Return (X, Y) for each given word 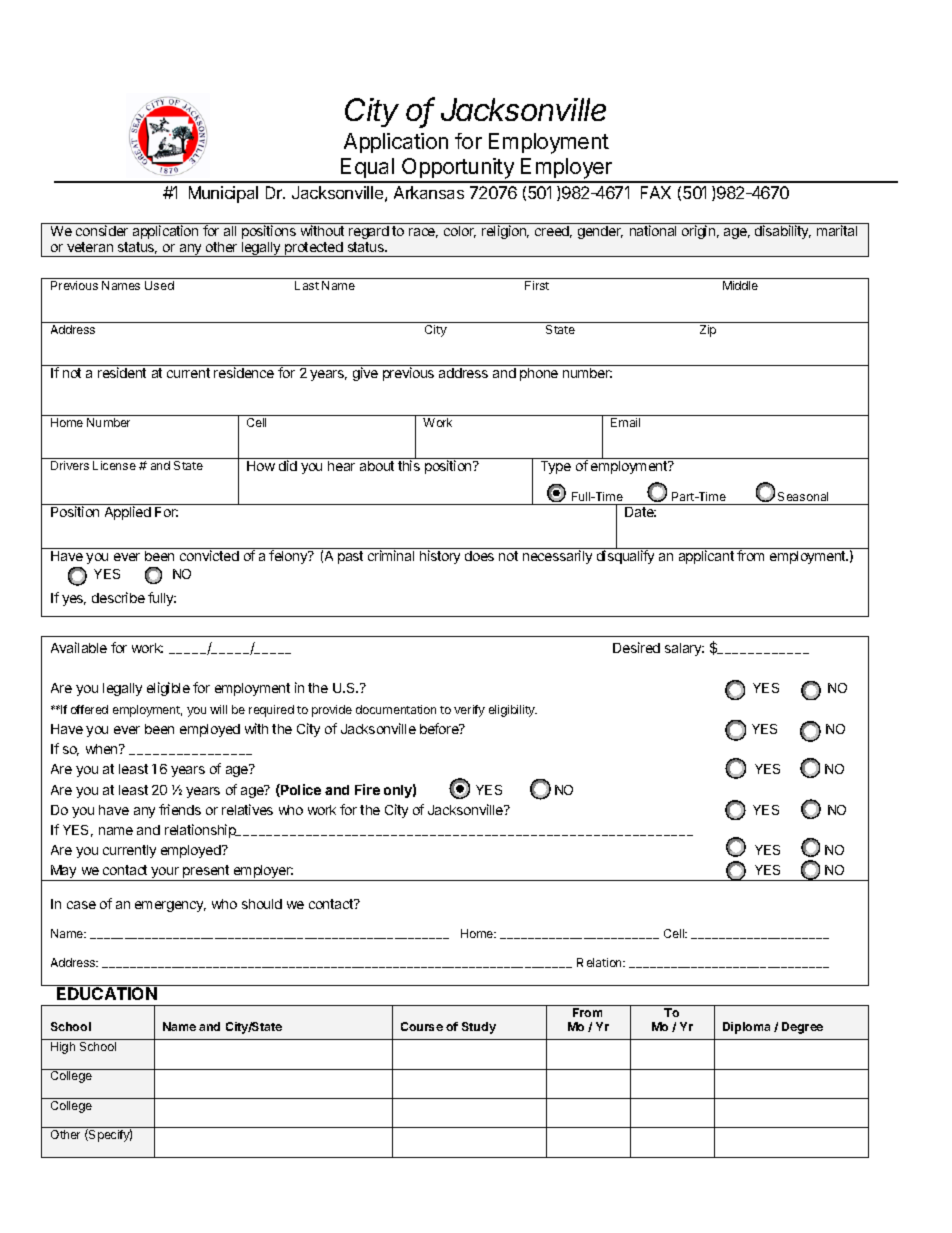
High (63, 1048)
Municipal (223, 194)
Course (422, 1026)
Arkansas (429, 192)
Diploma (746, 1028)
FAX (656, 192)
